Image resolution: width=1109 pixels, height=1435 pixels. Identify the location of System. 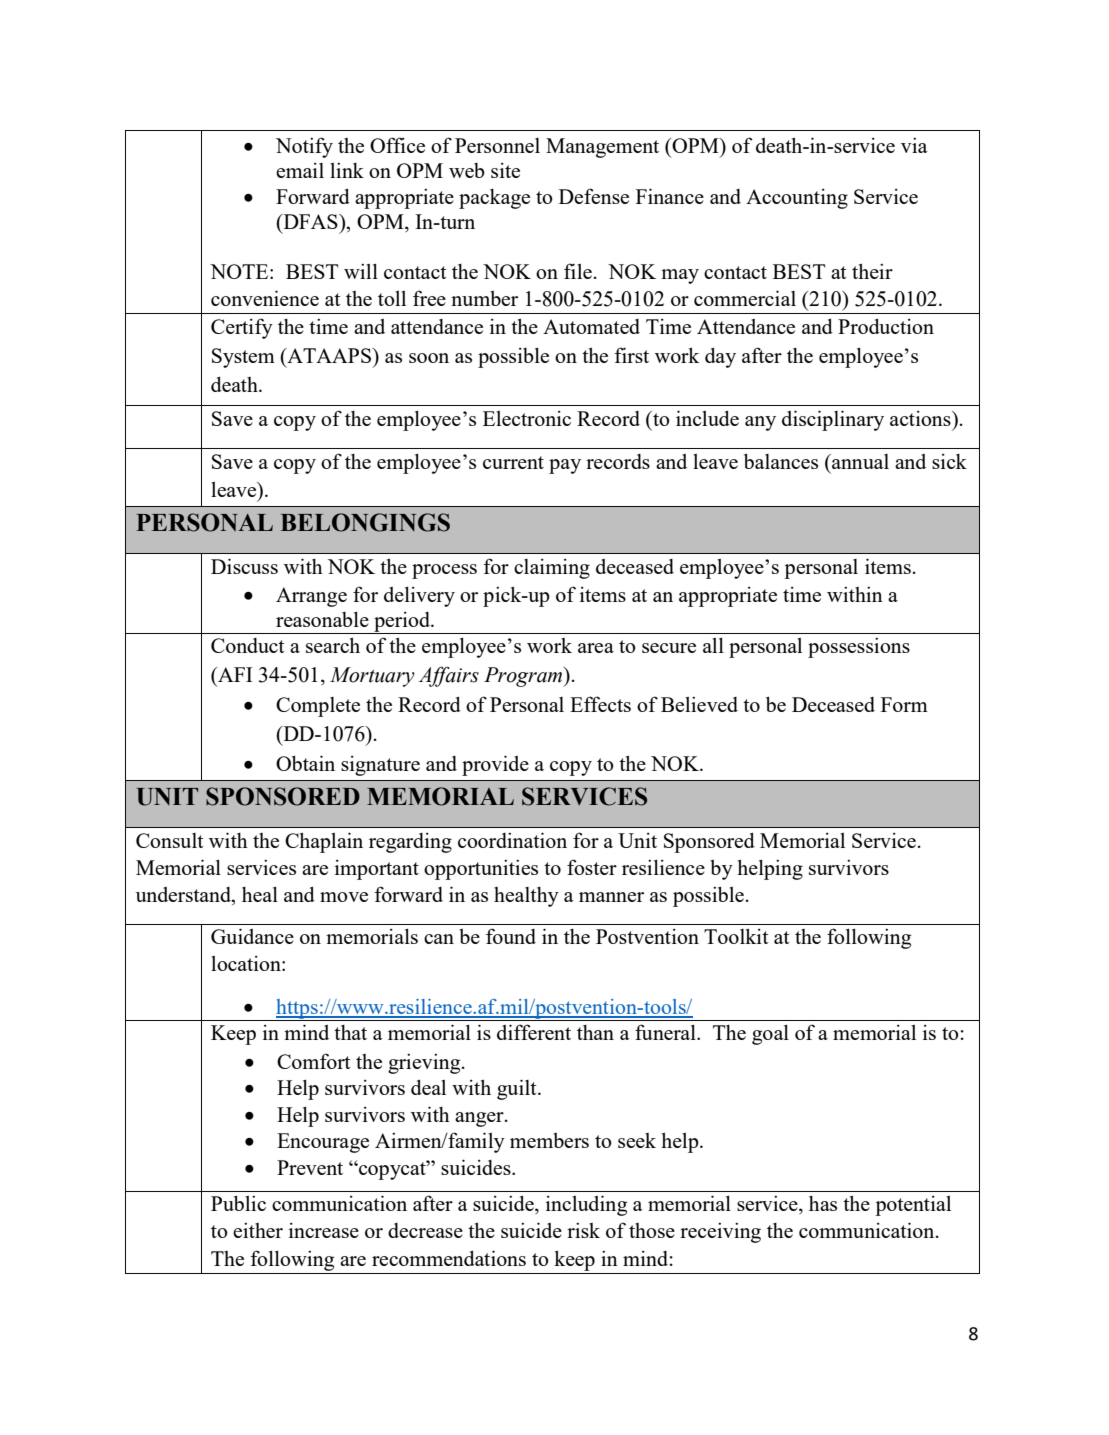
(243, 358).
